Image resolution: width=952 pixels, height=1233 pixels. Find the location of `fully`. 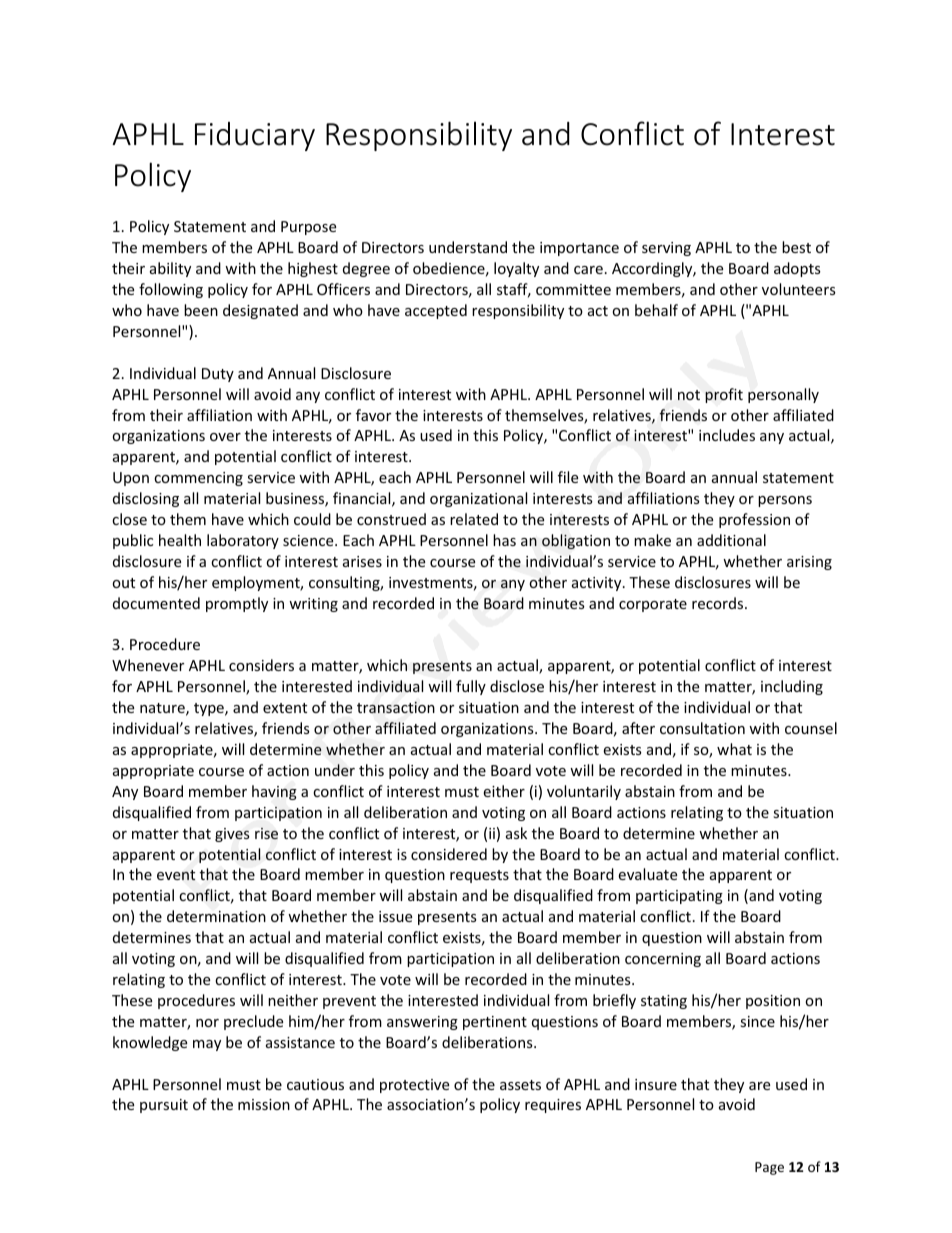

fully is located at coordinates (471, 687).
